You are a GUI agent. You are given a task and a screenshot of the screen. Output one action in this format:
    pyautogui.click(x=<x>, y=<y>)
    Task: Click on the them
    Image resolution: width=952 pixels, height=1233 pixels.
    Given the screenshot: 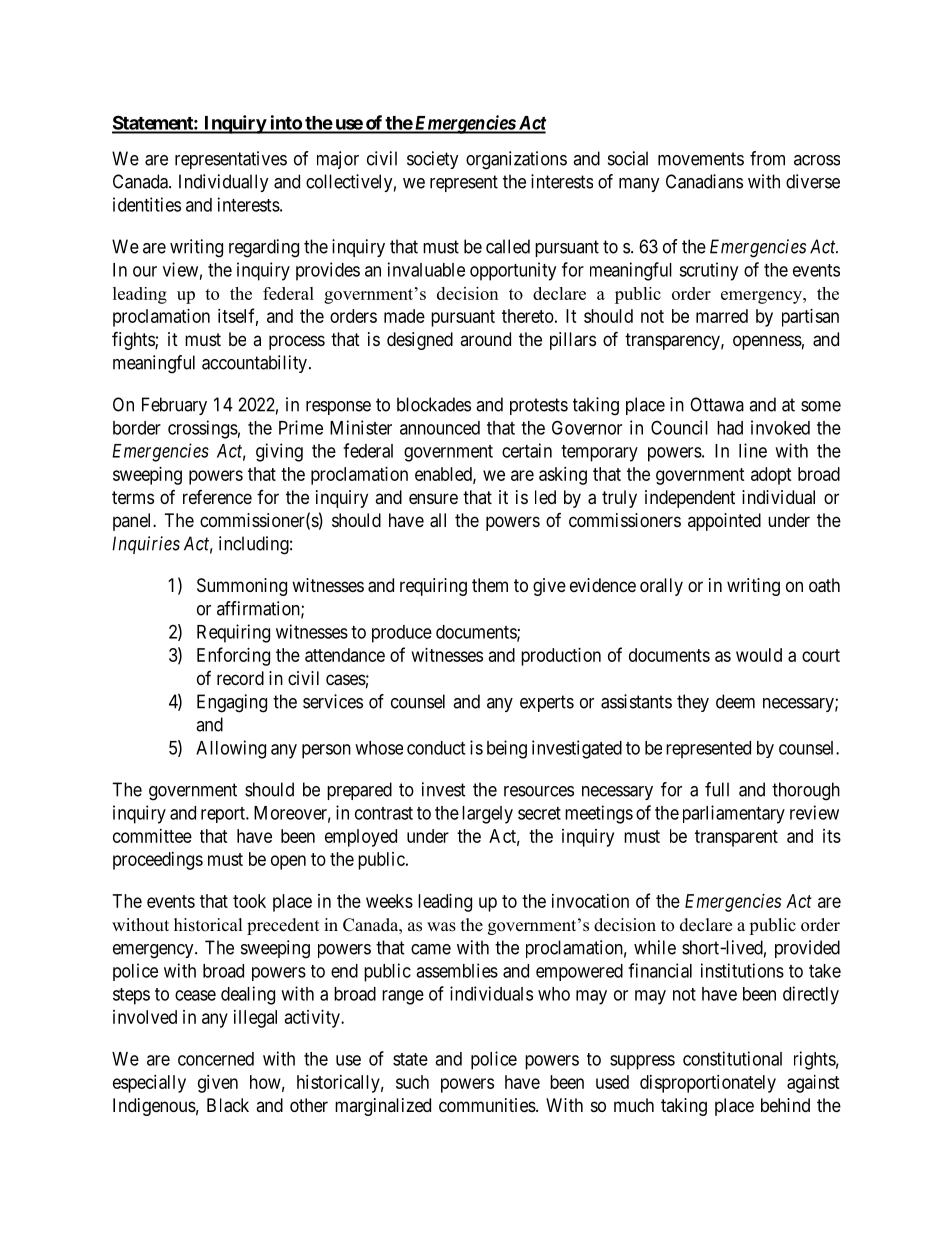 What is the action you would take?
    pyautogui.click(x=490, y=585)
